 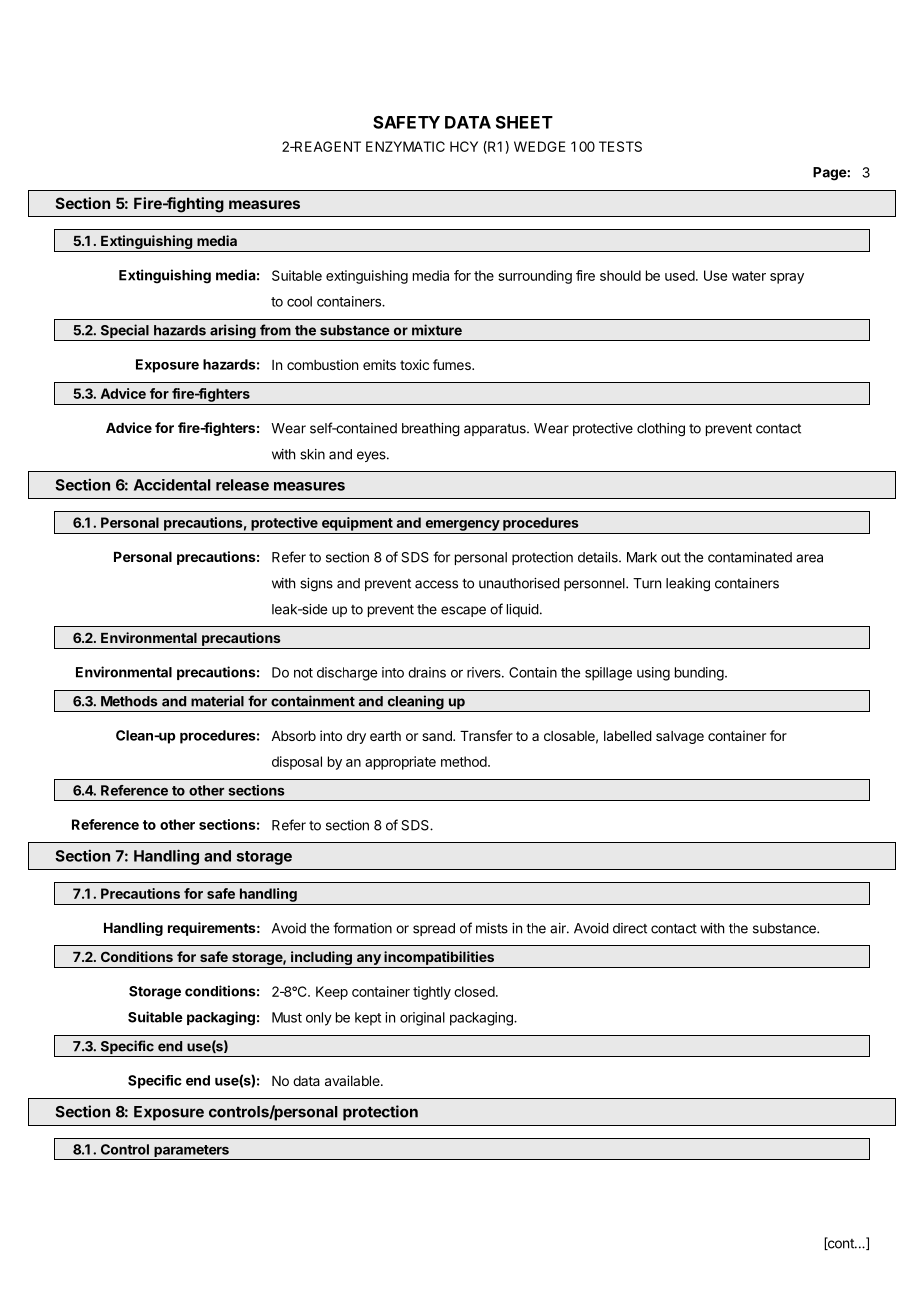 I want to click on material, so click(x=217, y=701).
